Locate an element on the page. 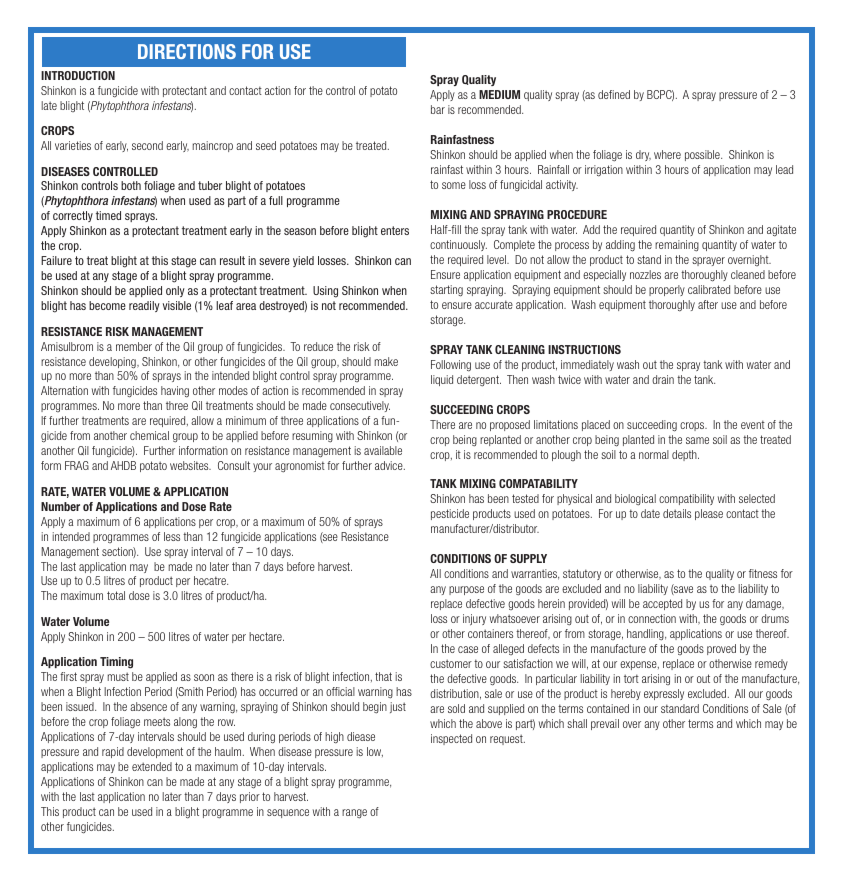 The height and width of the document is (884, 843). pesticide is located at coordinates (450, 514).
